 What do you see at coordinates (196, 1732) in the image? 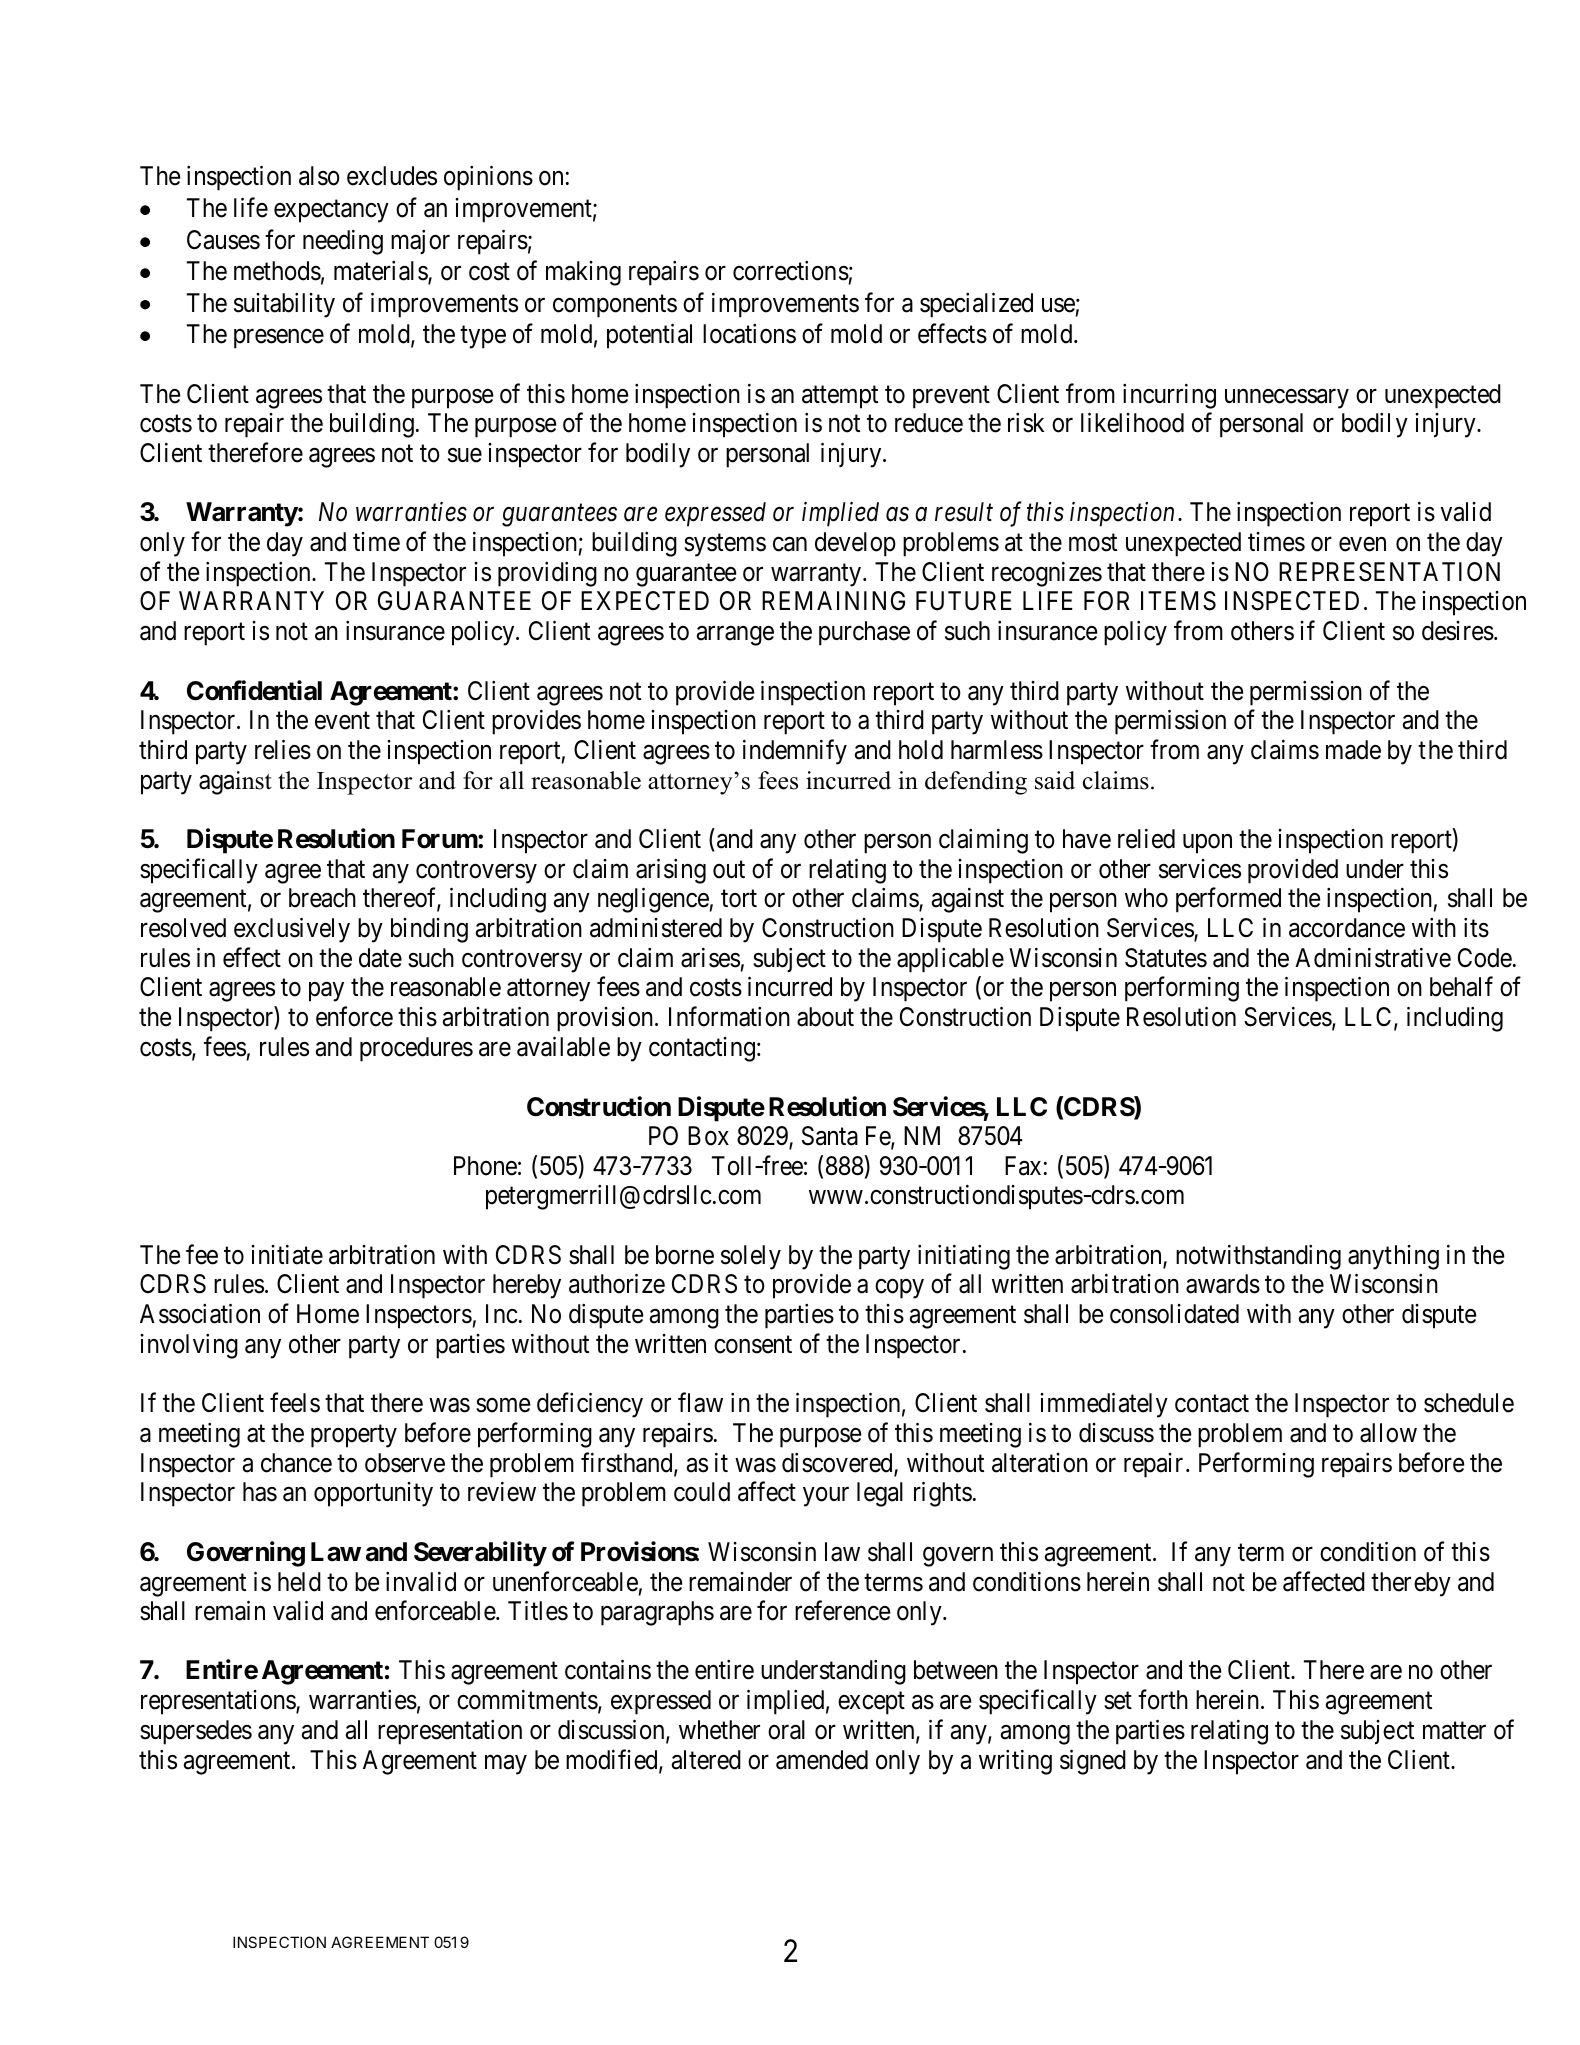
I see `supersedes` at bounding box center [196, 1732].
